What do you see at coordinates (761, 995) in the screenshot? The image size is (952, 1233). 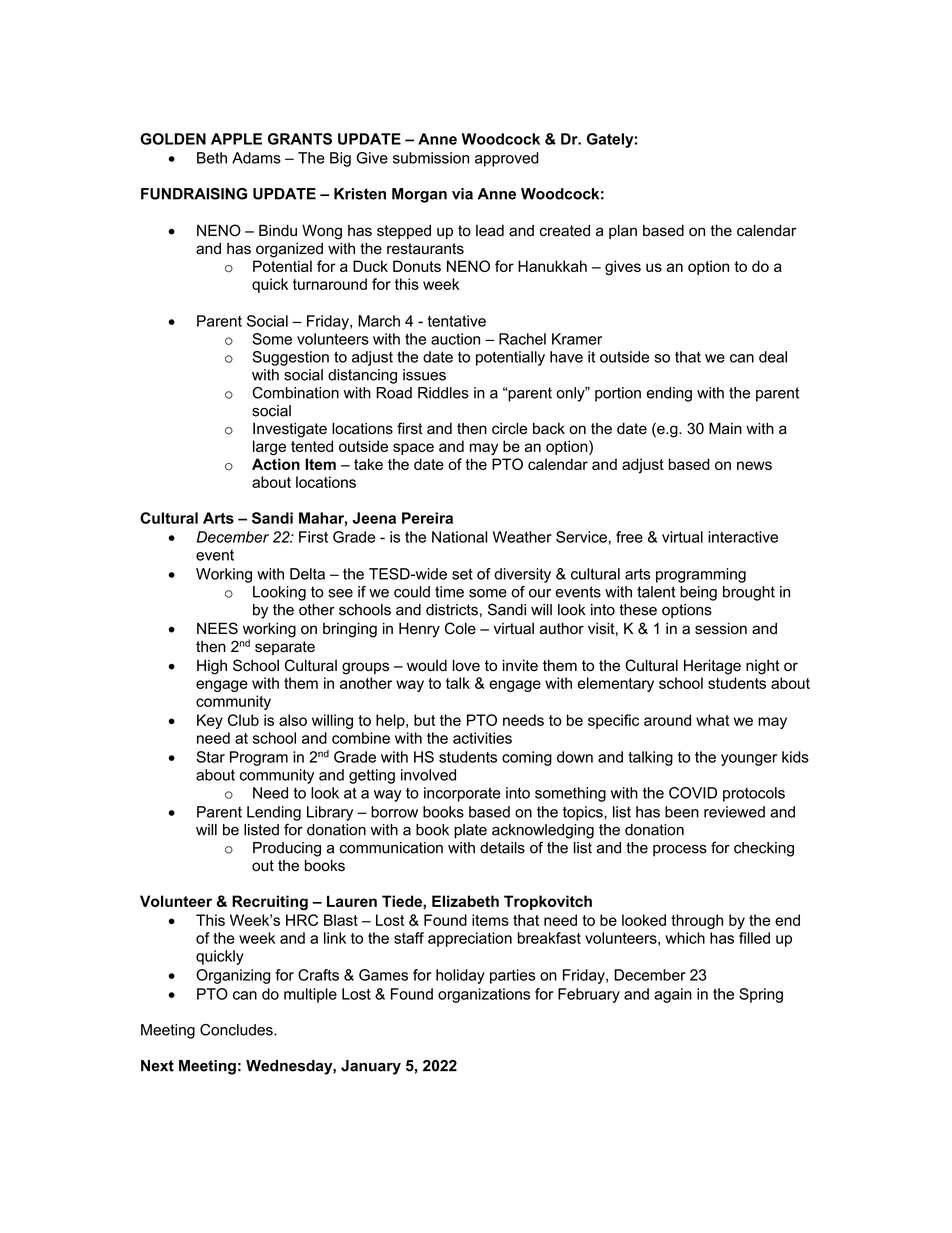 I see `Spring` at bounding box center [761, 995].
